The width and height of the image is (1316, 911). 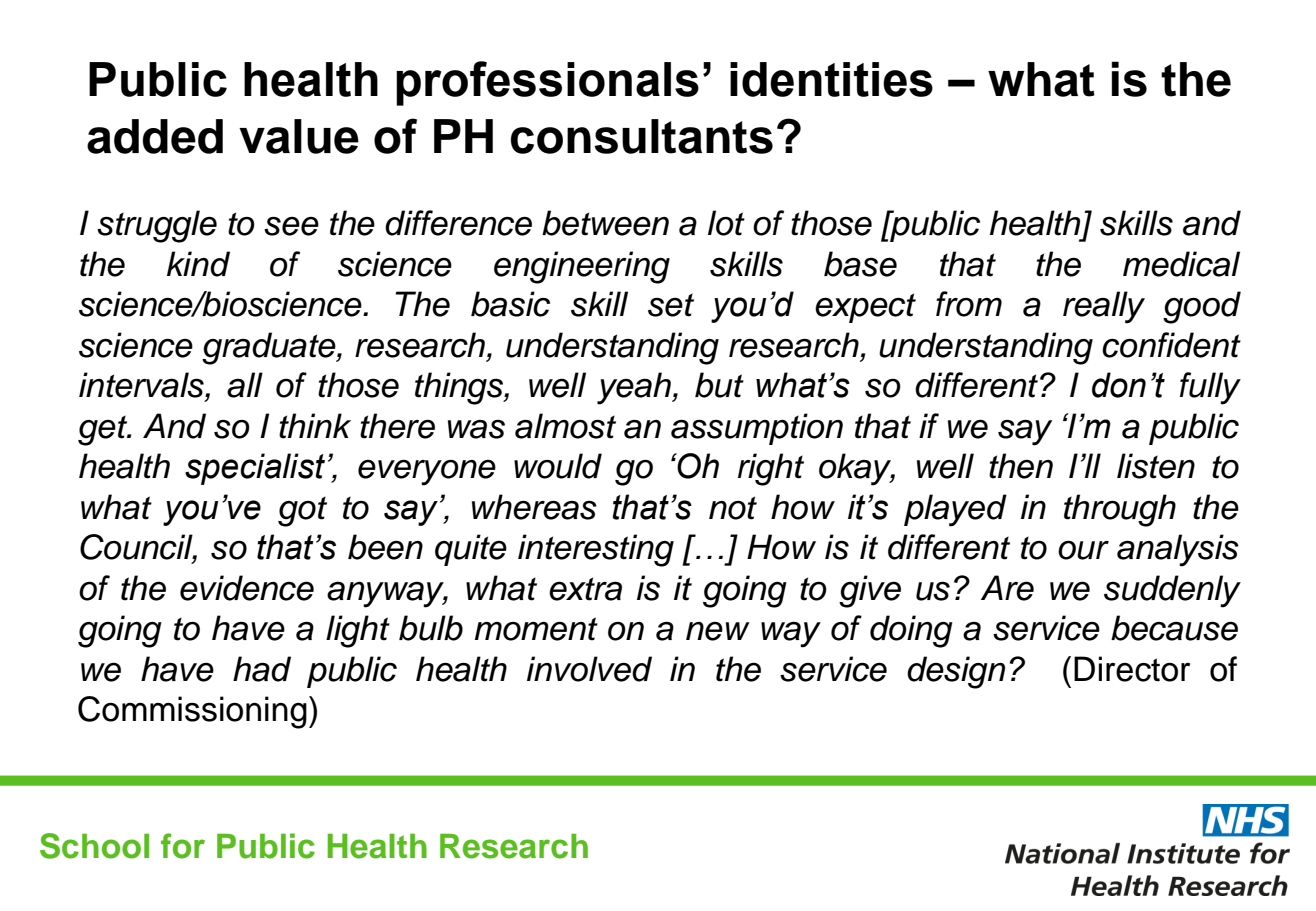 I want to click on value, so click(x=299, y=136).
